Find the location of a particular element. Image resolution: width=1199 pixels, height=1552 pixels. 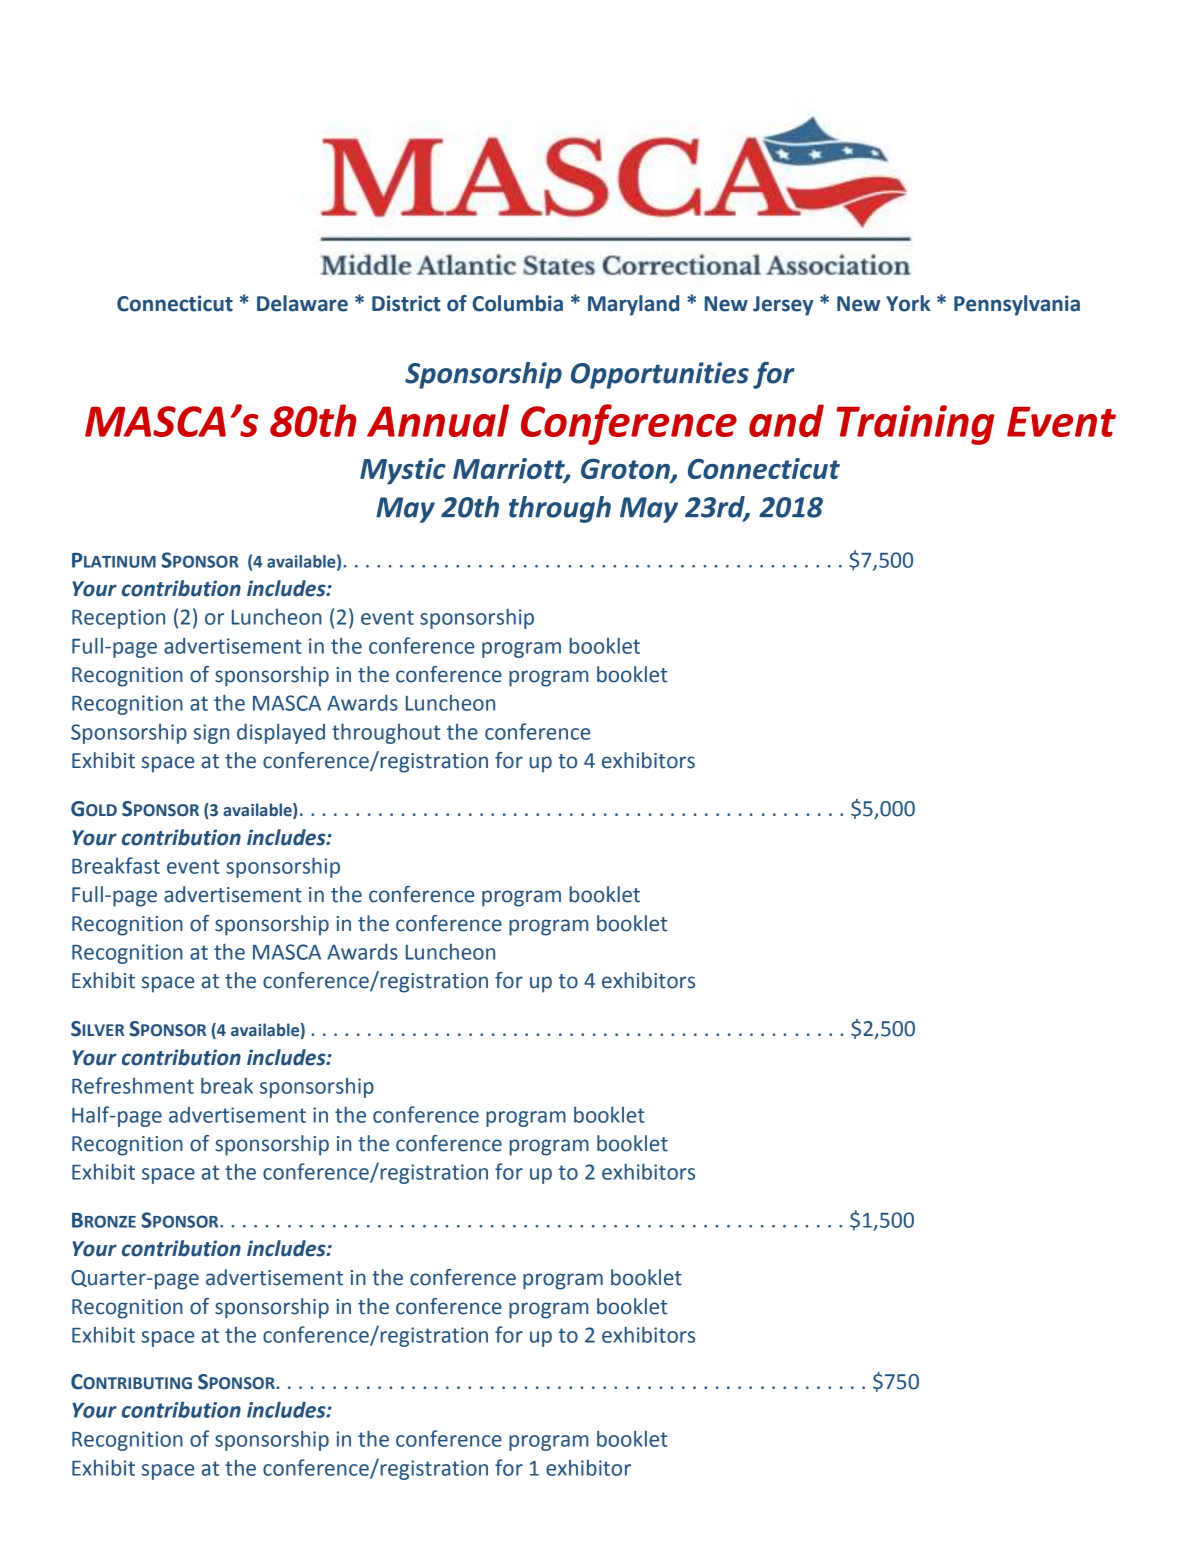

Reception is located at coordinates (118, 619).
